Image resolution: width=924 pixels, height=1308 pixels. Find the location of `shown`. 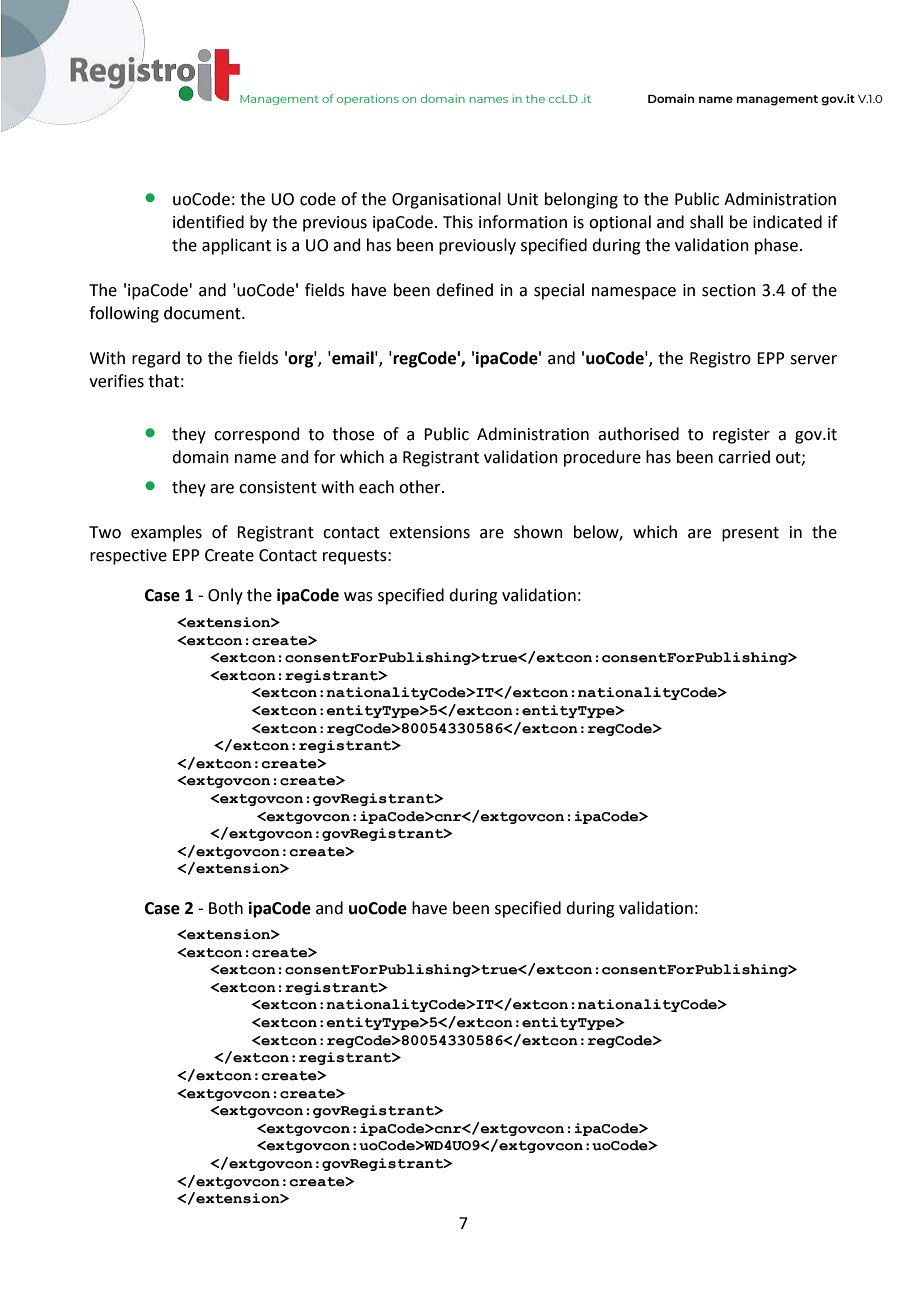

shown is located at coordinates (538, 532).
